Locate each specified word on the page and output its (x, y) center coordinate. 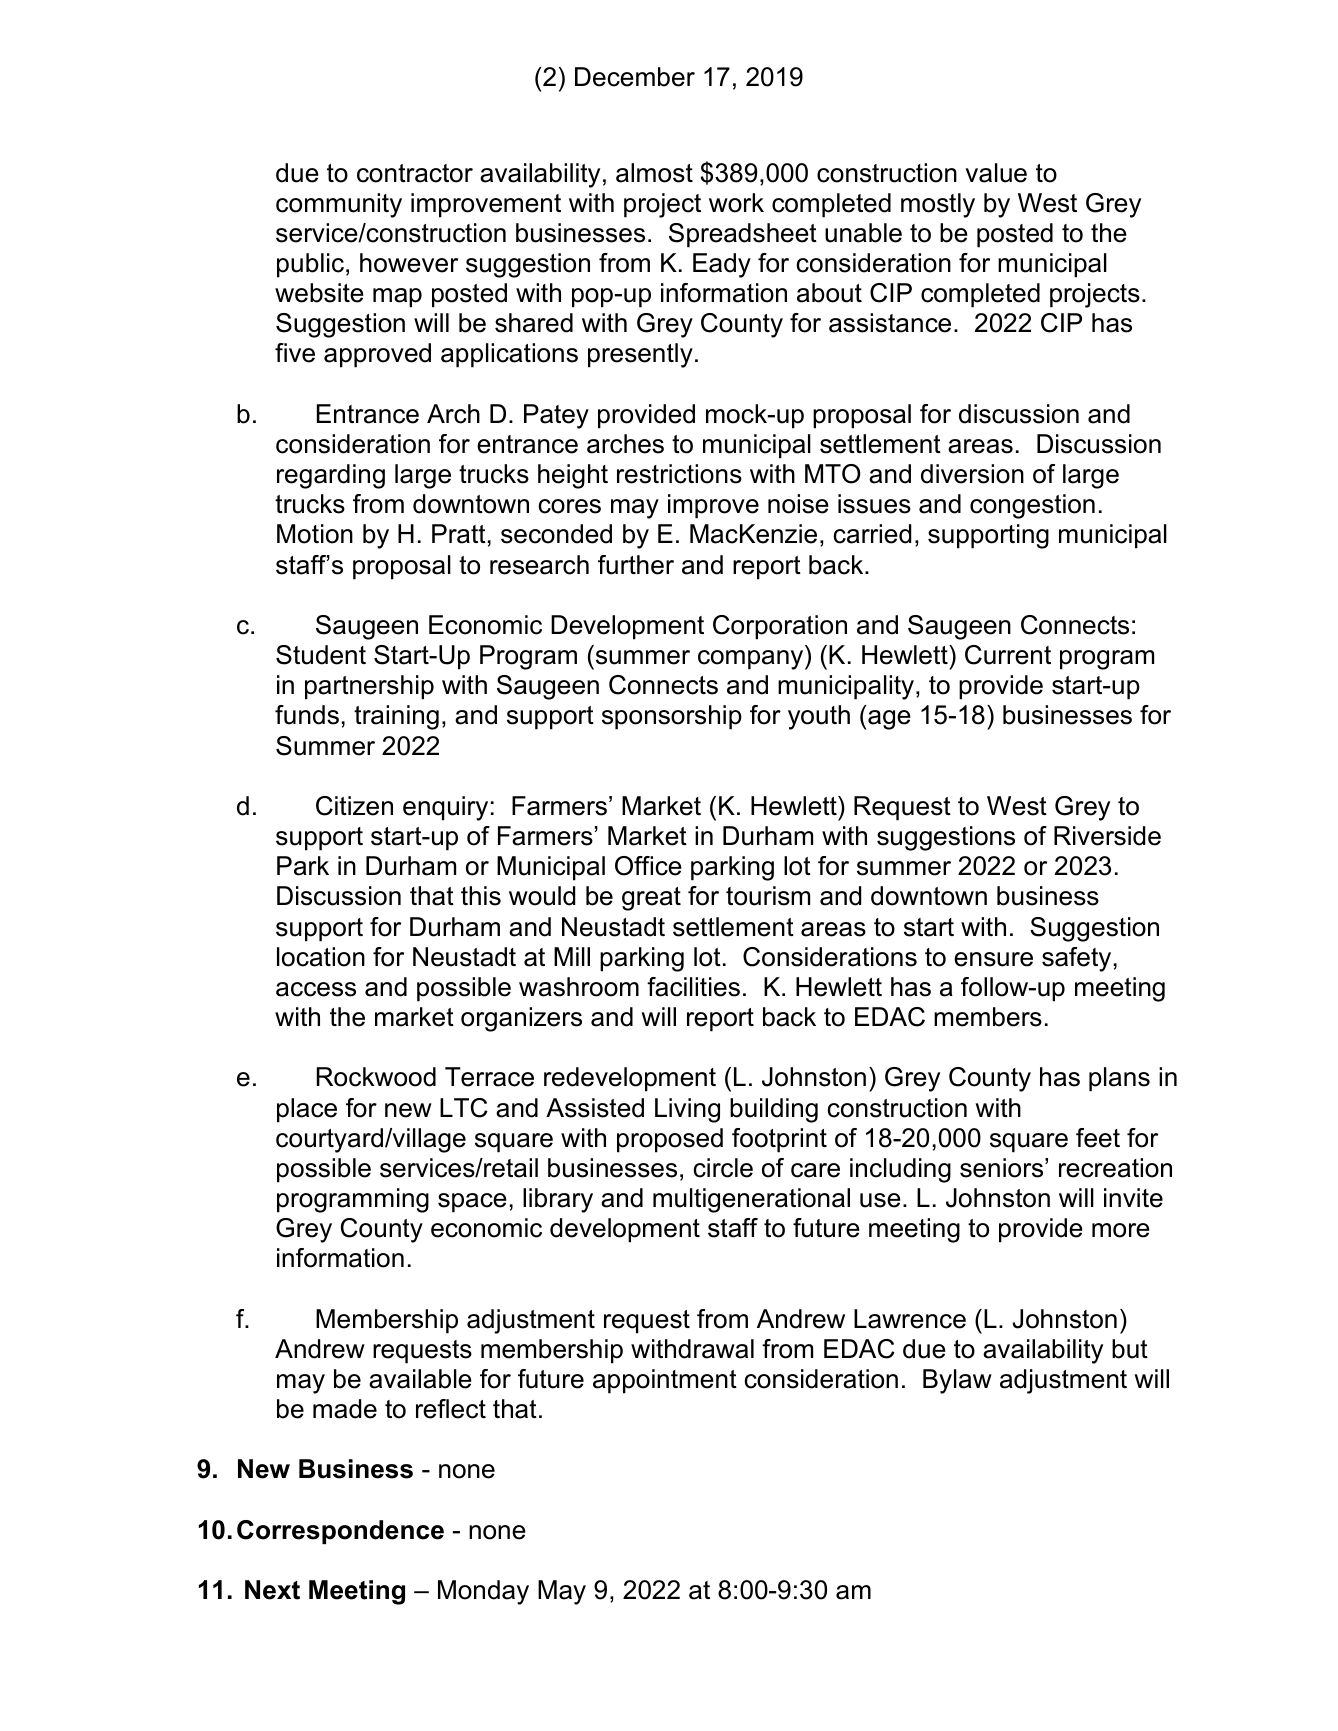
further (636, 565)
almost (654, 173)
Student (321, 655)
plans (1119, 1079)
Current (1008, 655)
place (307, 1110)
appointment (665, 1381)
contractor (415, 173)
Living (687, 1110)
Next (272, 1590)
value (996, 173)
